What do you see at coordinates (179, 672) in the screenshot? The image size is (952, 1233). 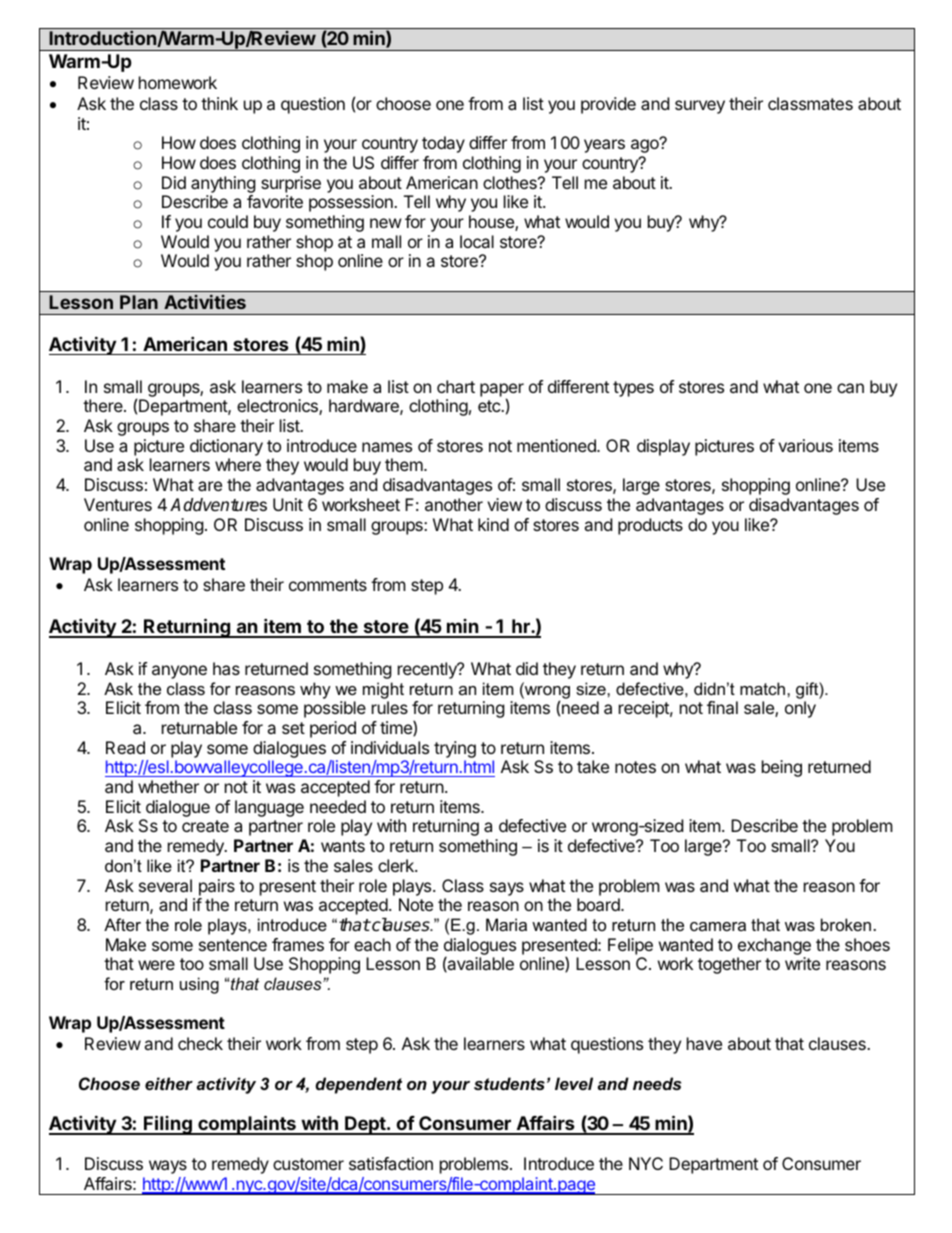 I see `anyone` at bounding box center [179, 672].
